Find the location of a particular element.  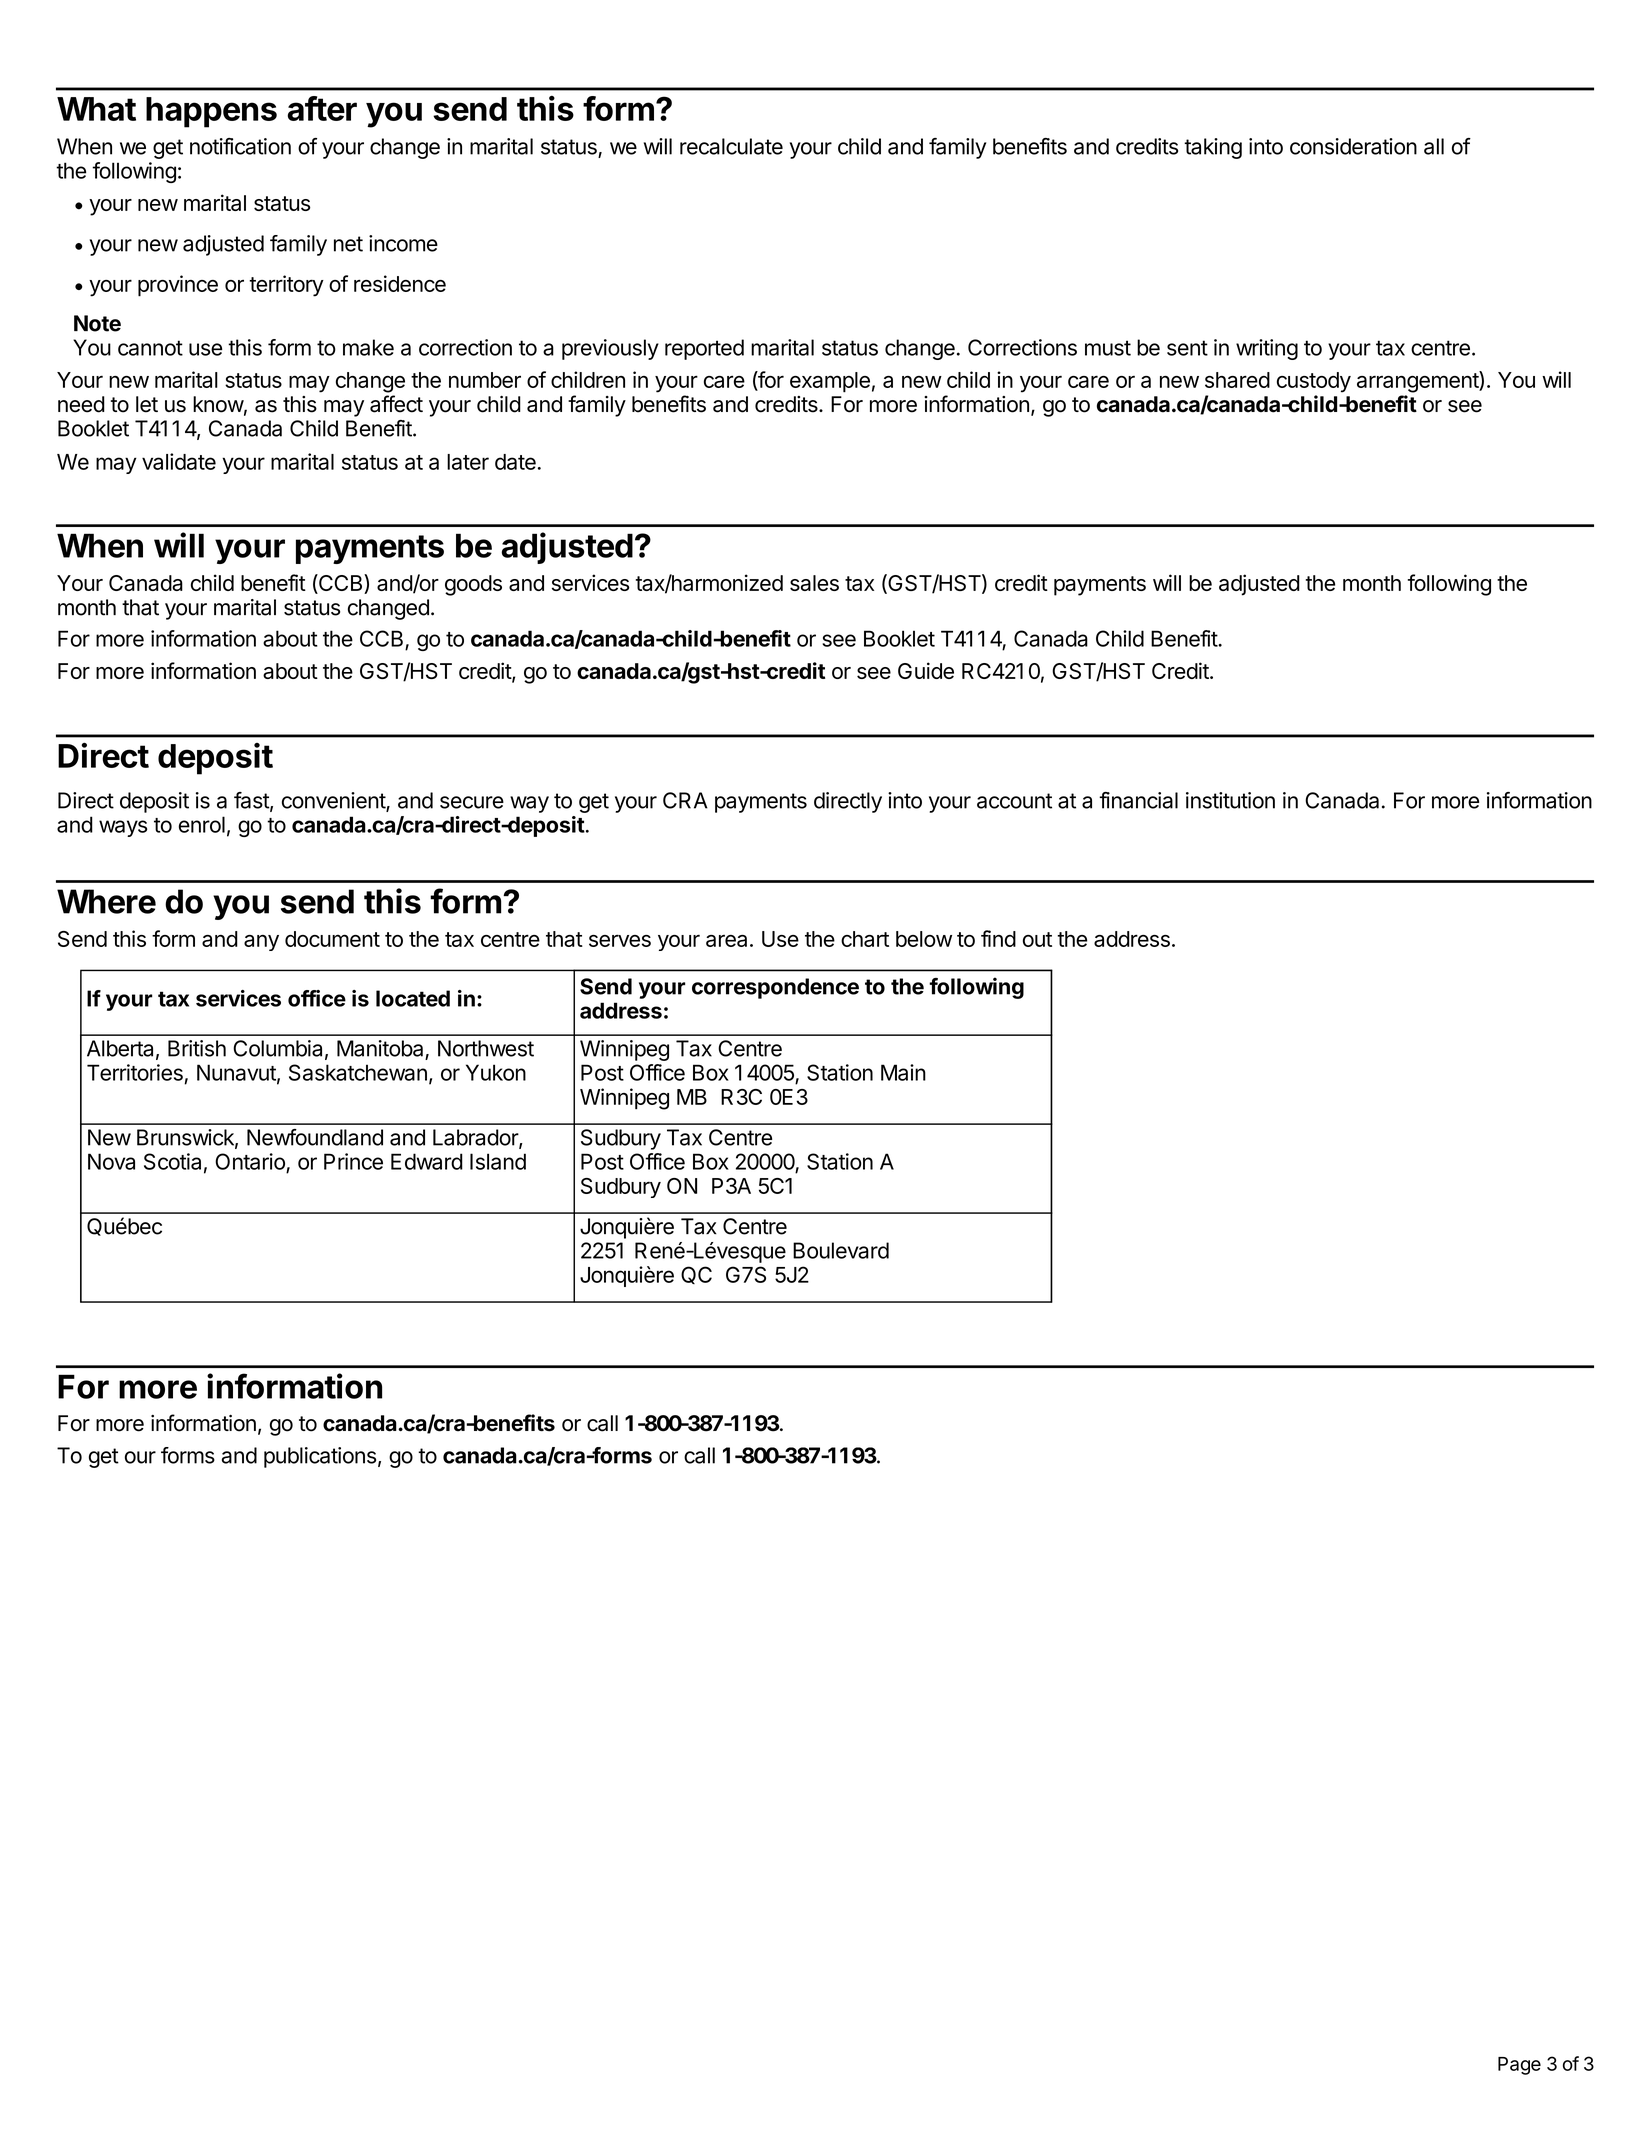

consideration is located at coordinates (1353, 146).
